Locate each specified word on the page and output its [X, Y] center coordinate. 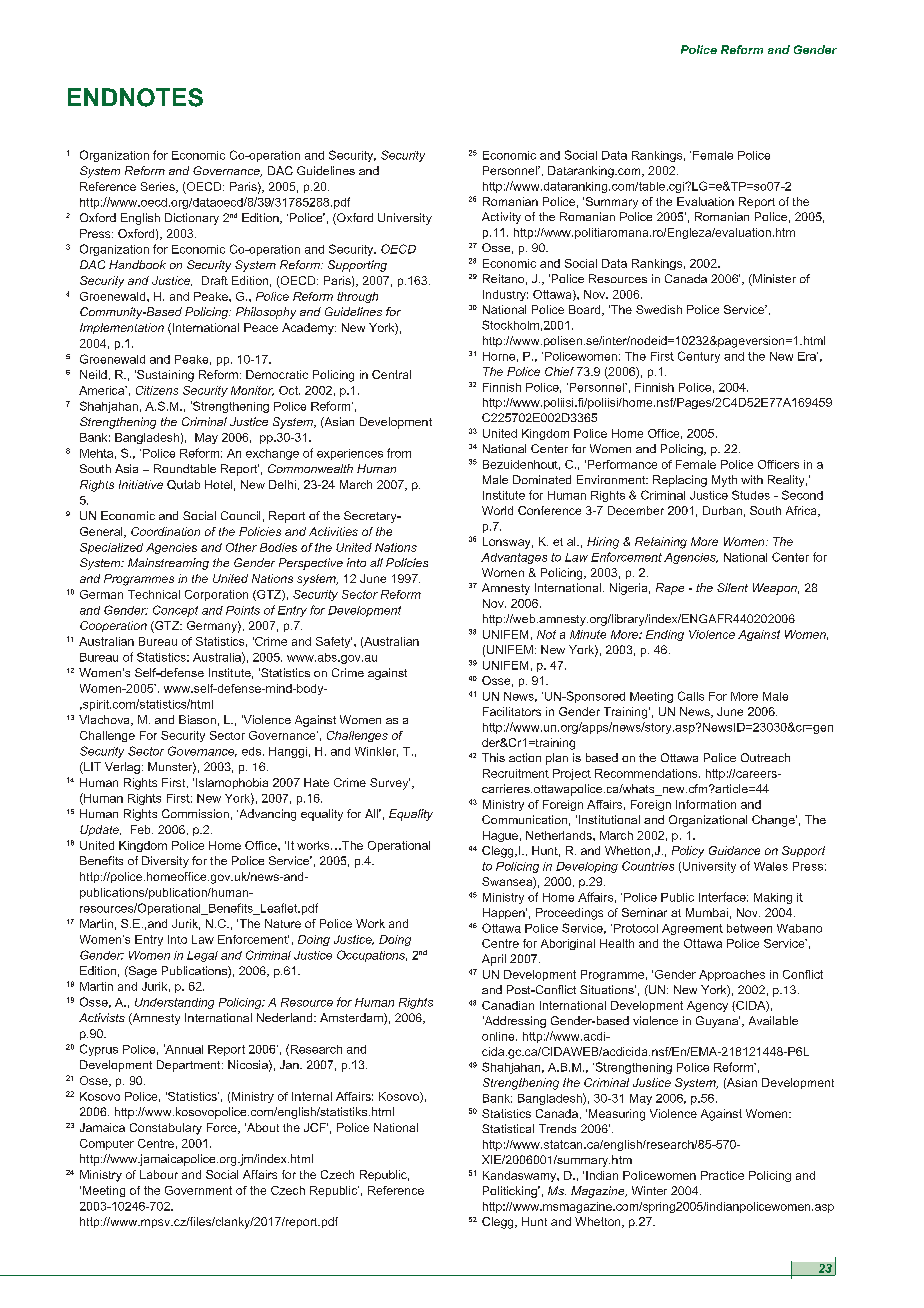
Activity [501, 218]
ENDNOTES [135, 97]
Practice [722, 1175]
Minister [773, 280]
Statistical [508, 1128]
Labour [159, 1174]
